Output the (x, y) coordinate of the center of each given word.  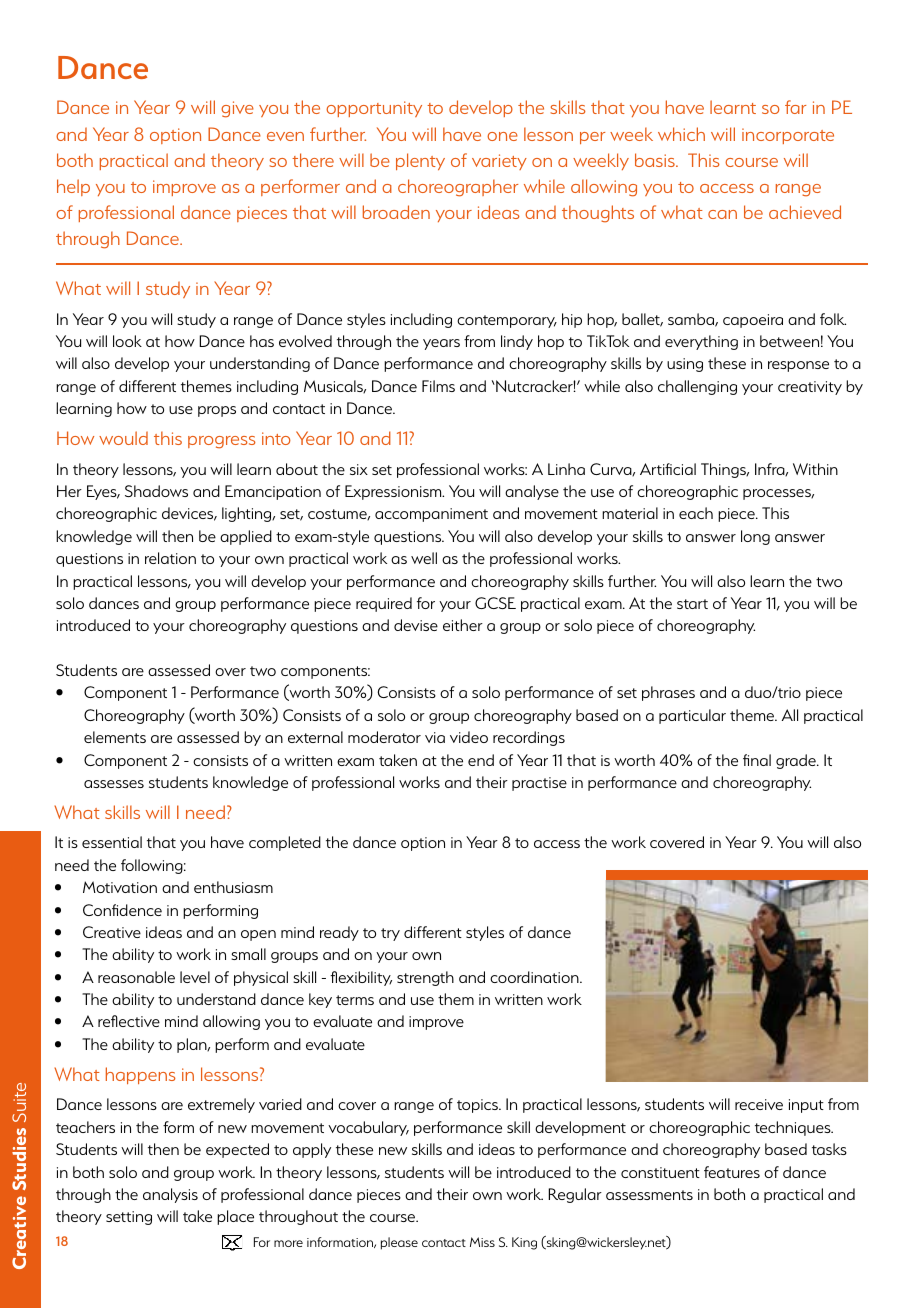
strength (425, 978)
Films (438, 386)
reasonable (136, 977)
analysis (170, 1195)
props (217, 411)
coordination (535, 977)
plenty (420, 161)
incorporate (788, 136)
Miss (482, 1242)
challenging (697, 387)
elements (115, 737)
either (463, 625)
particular (692, 716)
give (237, 109)
